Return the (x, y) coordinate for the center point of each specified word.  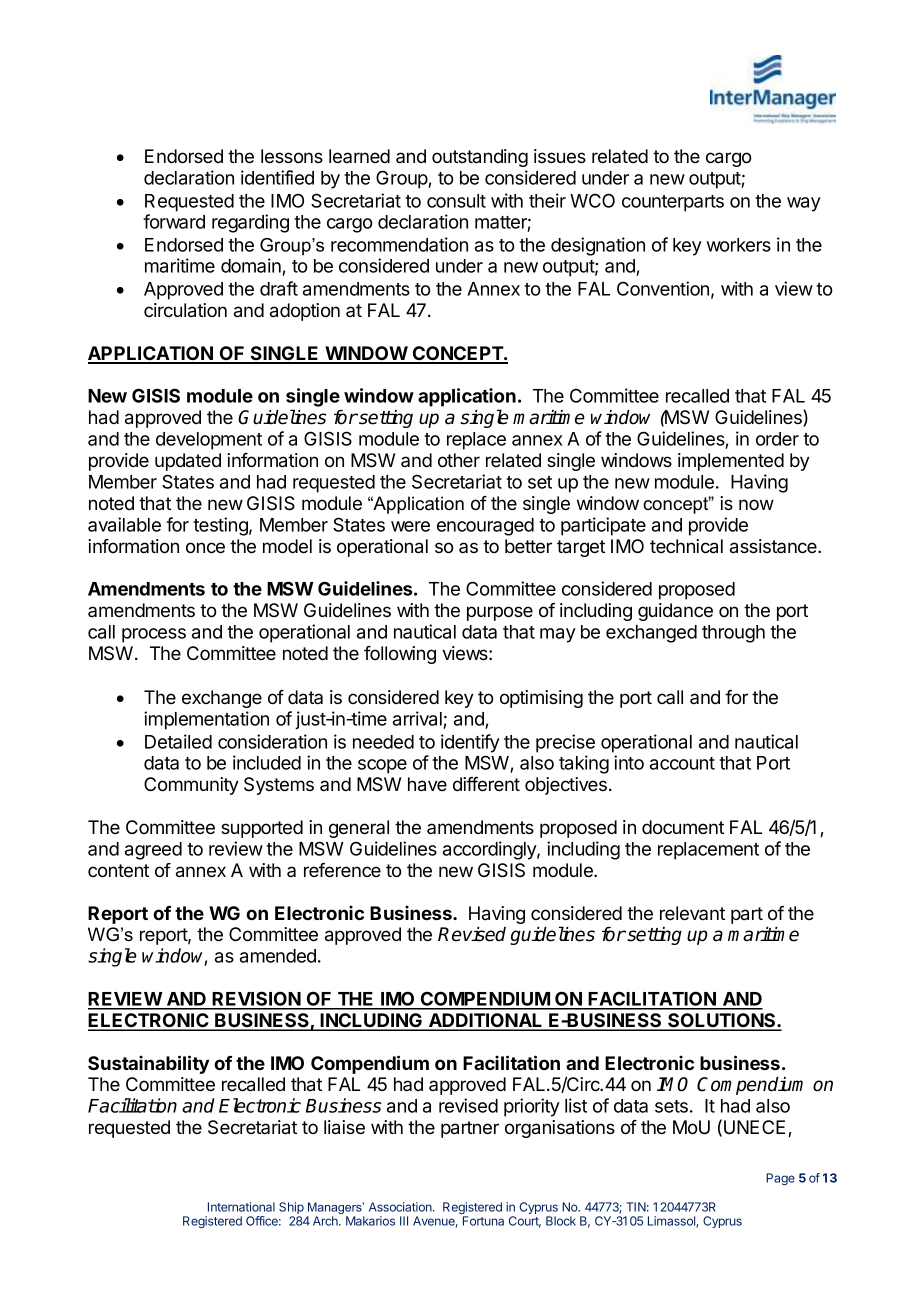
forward (174, 221)
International (241, 1207)
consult (456, 201)
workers (739, 245)
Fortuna (483, 1221)
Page (780, 1179)
